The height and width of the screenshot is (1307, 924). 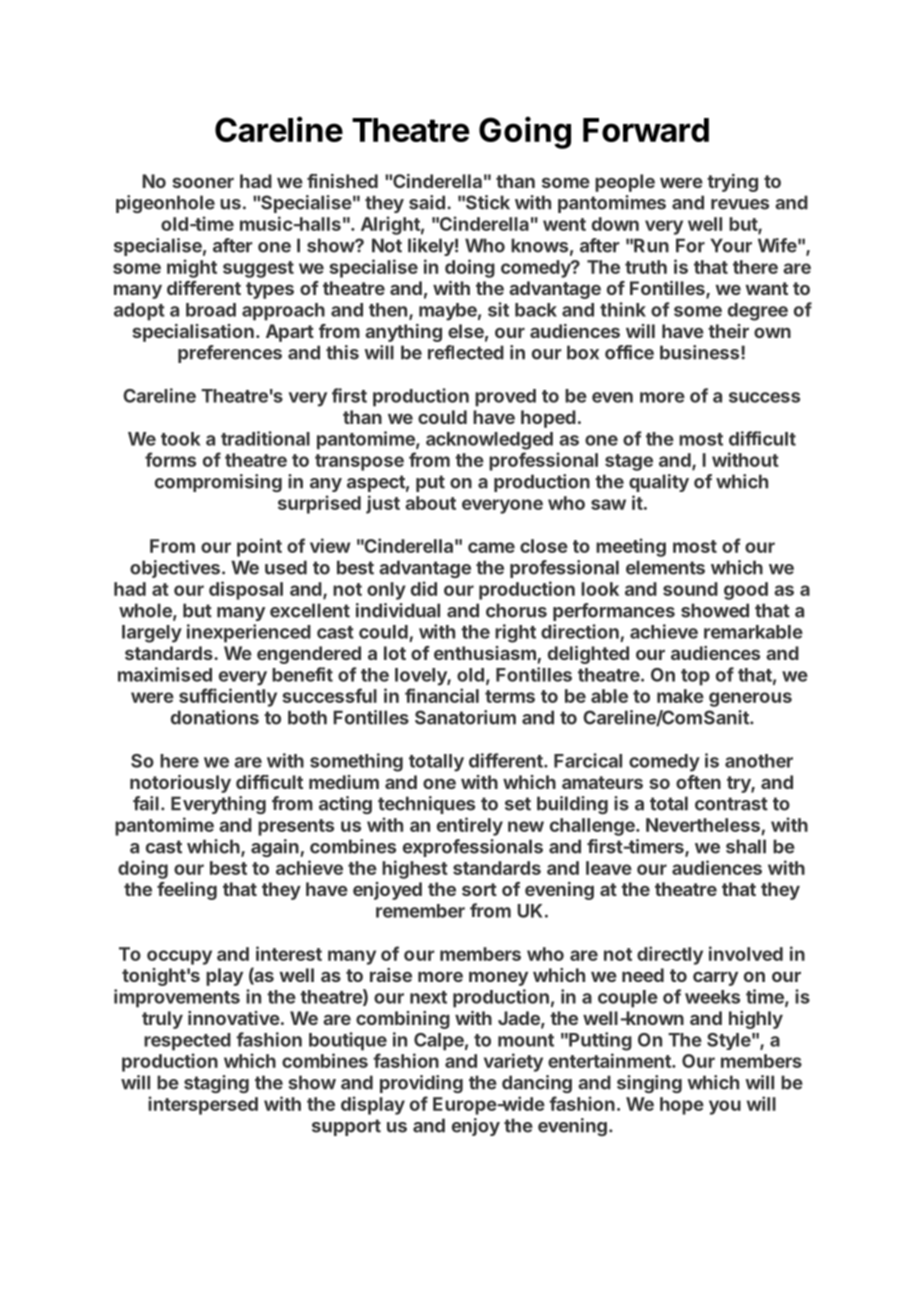 What do you see at coordinates (703, 825) in the screenshot?
I see `Nevertheless` at bounding box center [703, 825].
